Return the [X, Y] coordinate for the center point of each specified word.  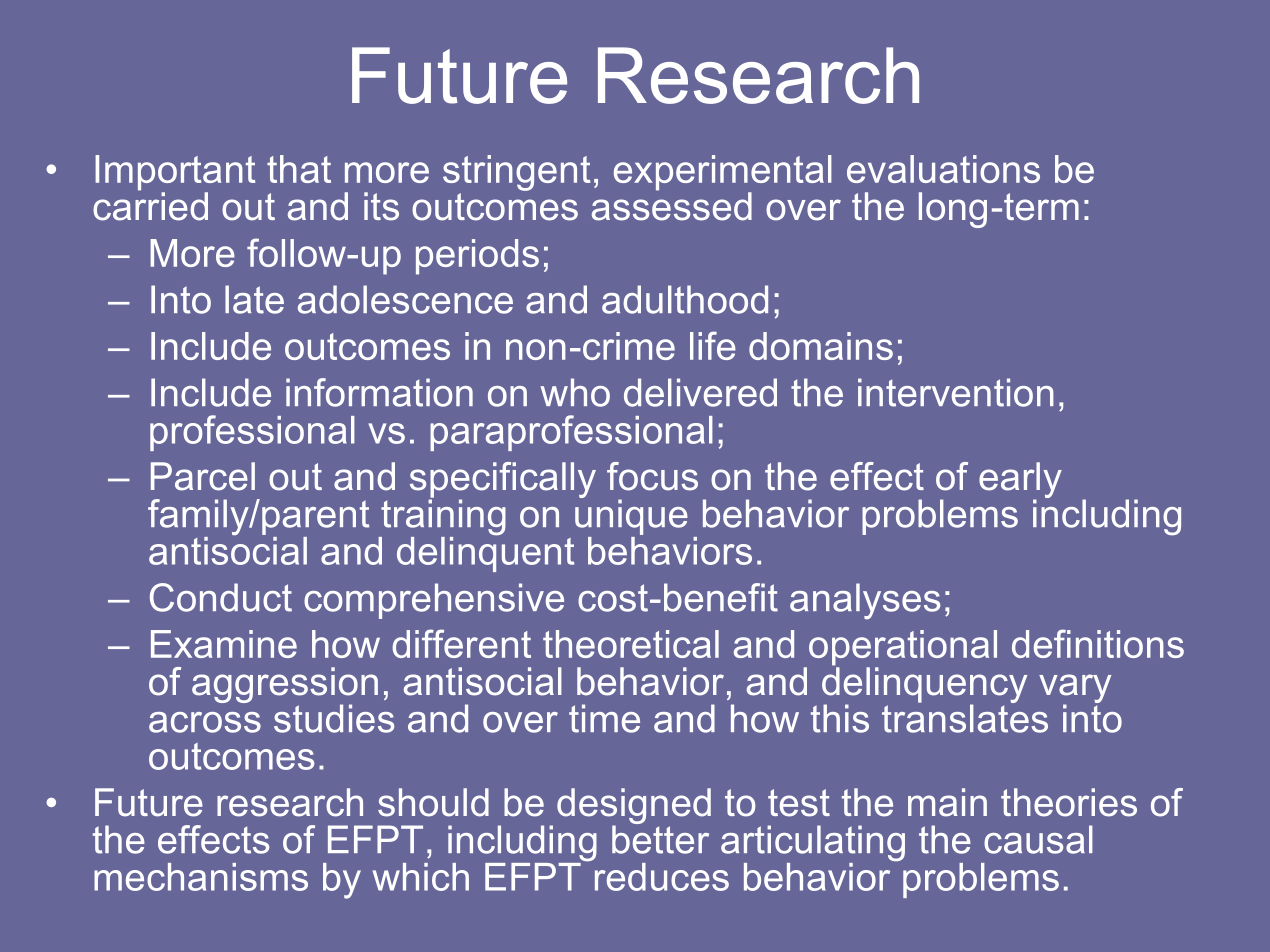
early [1020, 481]
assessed [672, 205]
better [660, 838]
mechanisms [201, 877]
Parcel [203, 476]
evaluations [943, 169]
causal [1038, 839]
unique [631, 516]
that [299, 169]
